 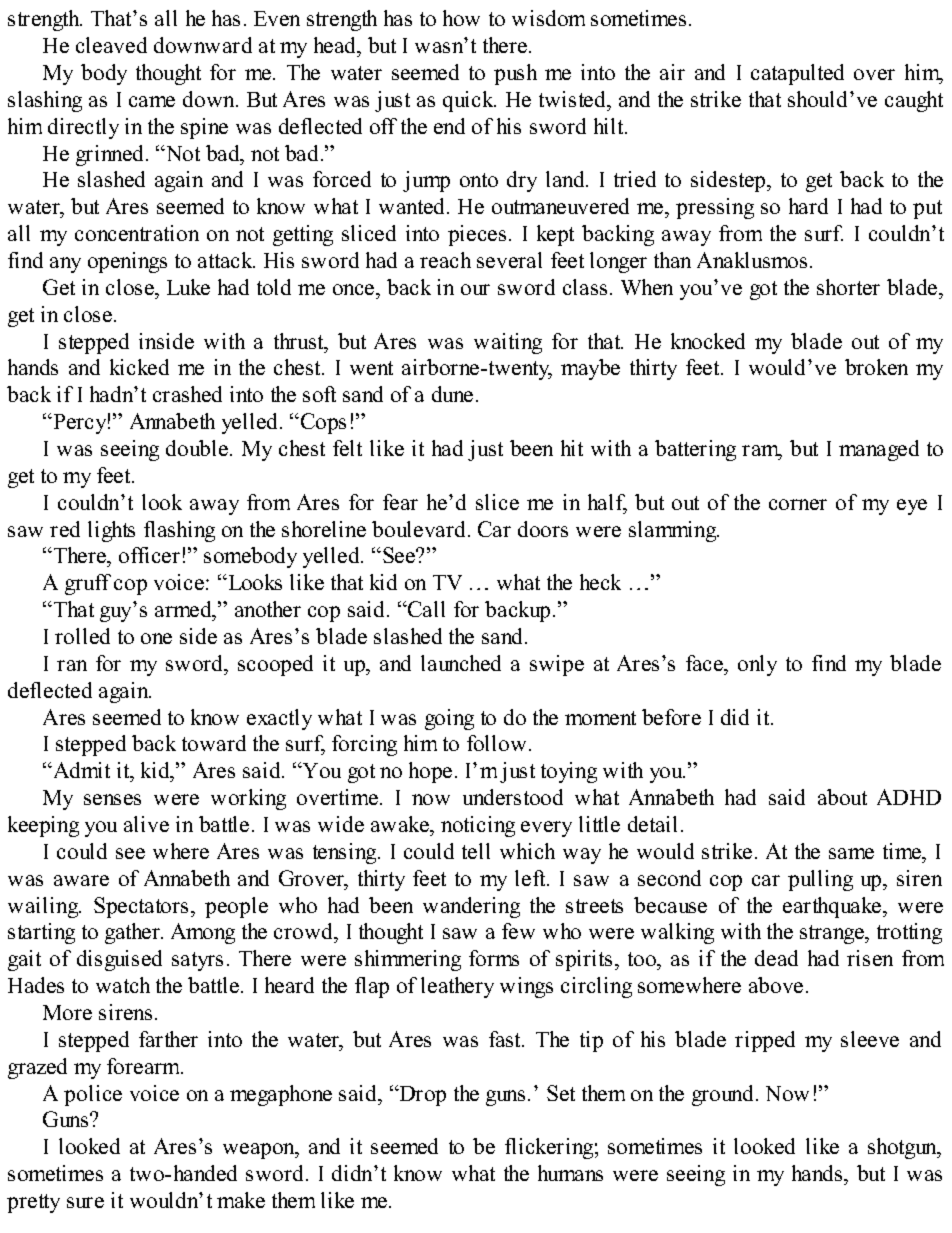 What do you see at coordinates (187, 394) in the screenshot?
I see `crashed` at bounding box center [187, 394].
